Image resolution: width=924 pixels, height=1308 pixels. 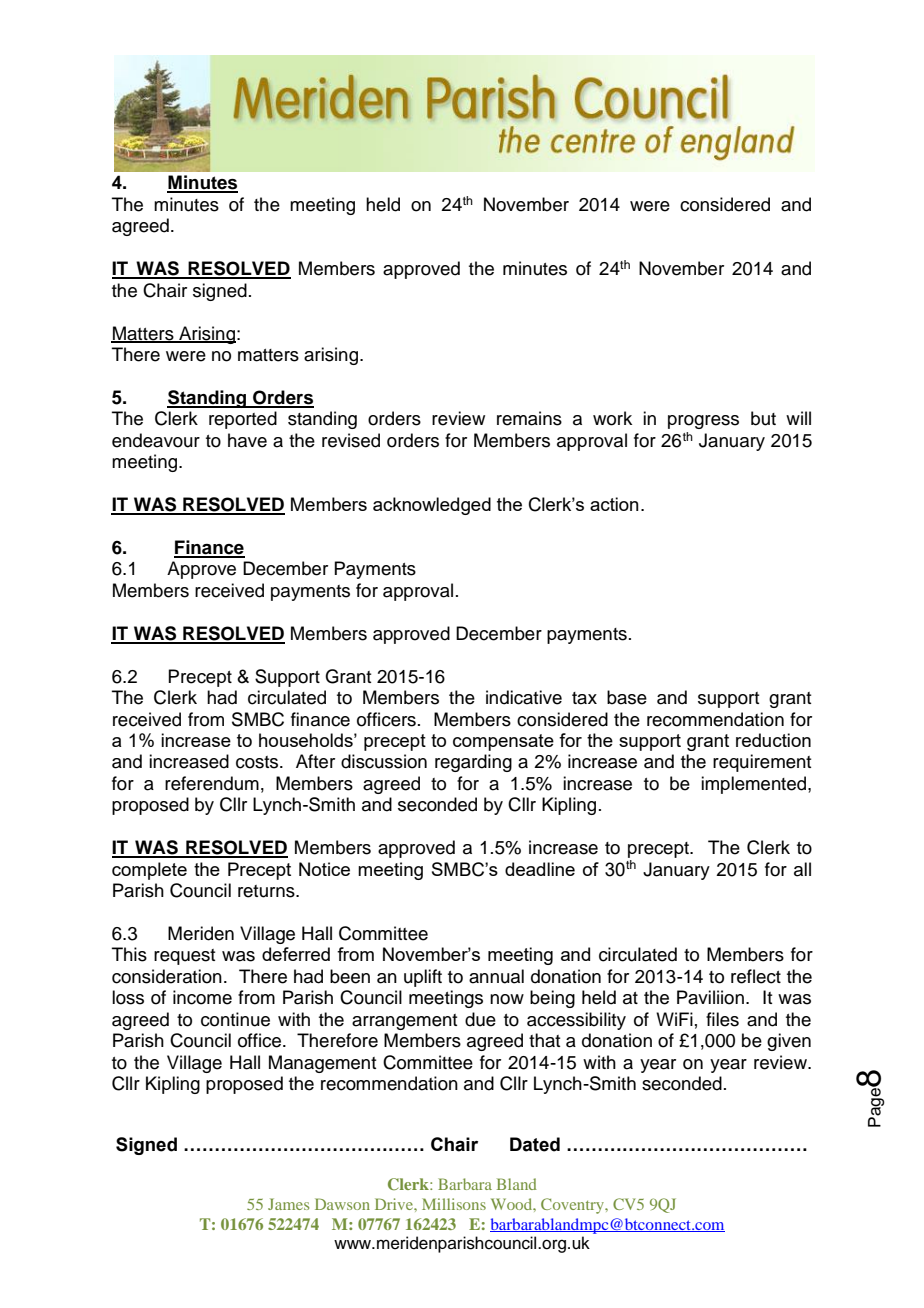 I want to click on James, so click(x=288, y=1204).
